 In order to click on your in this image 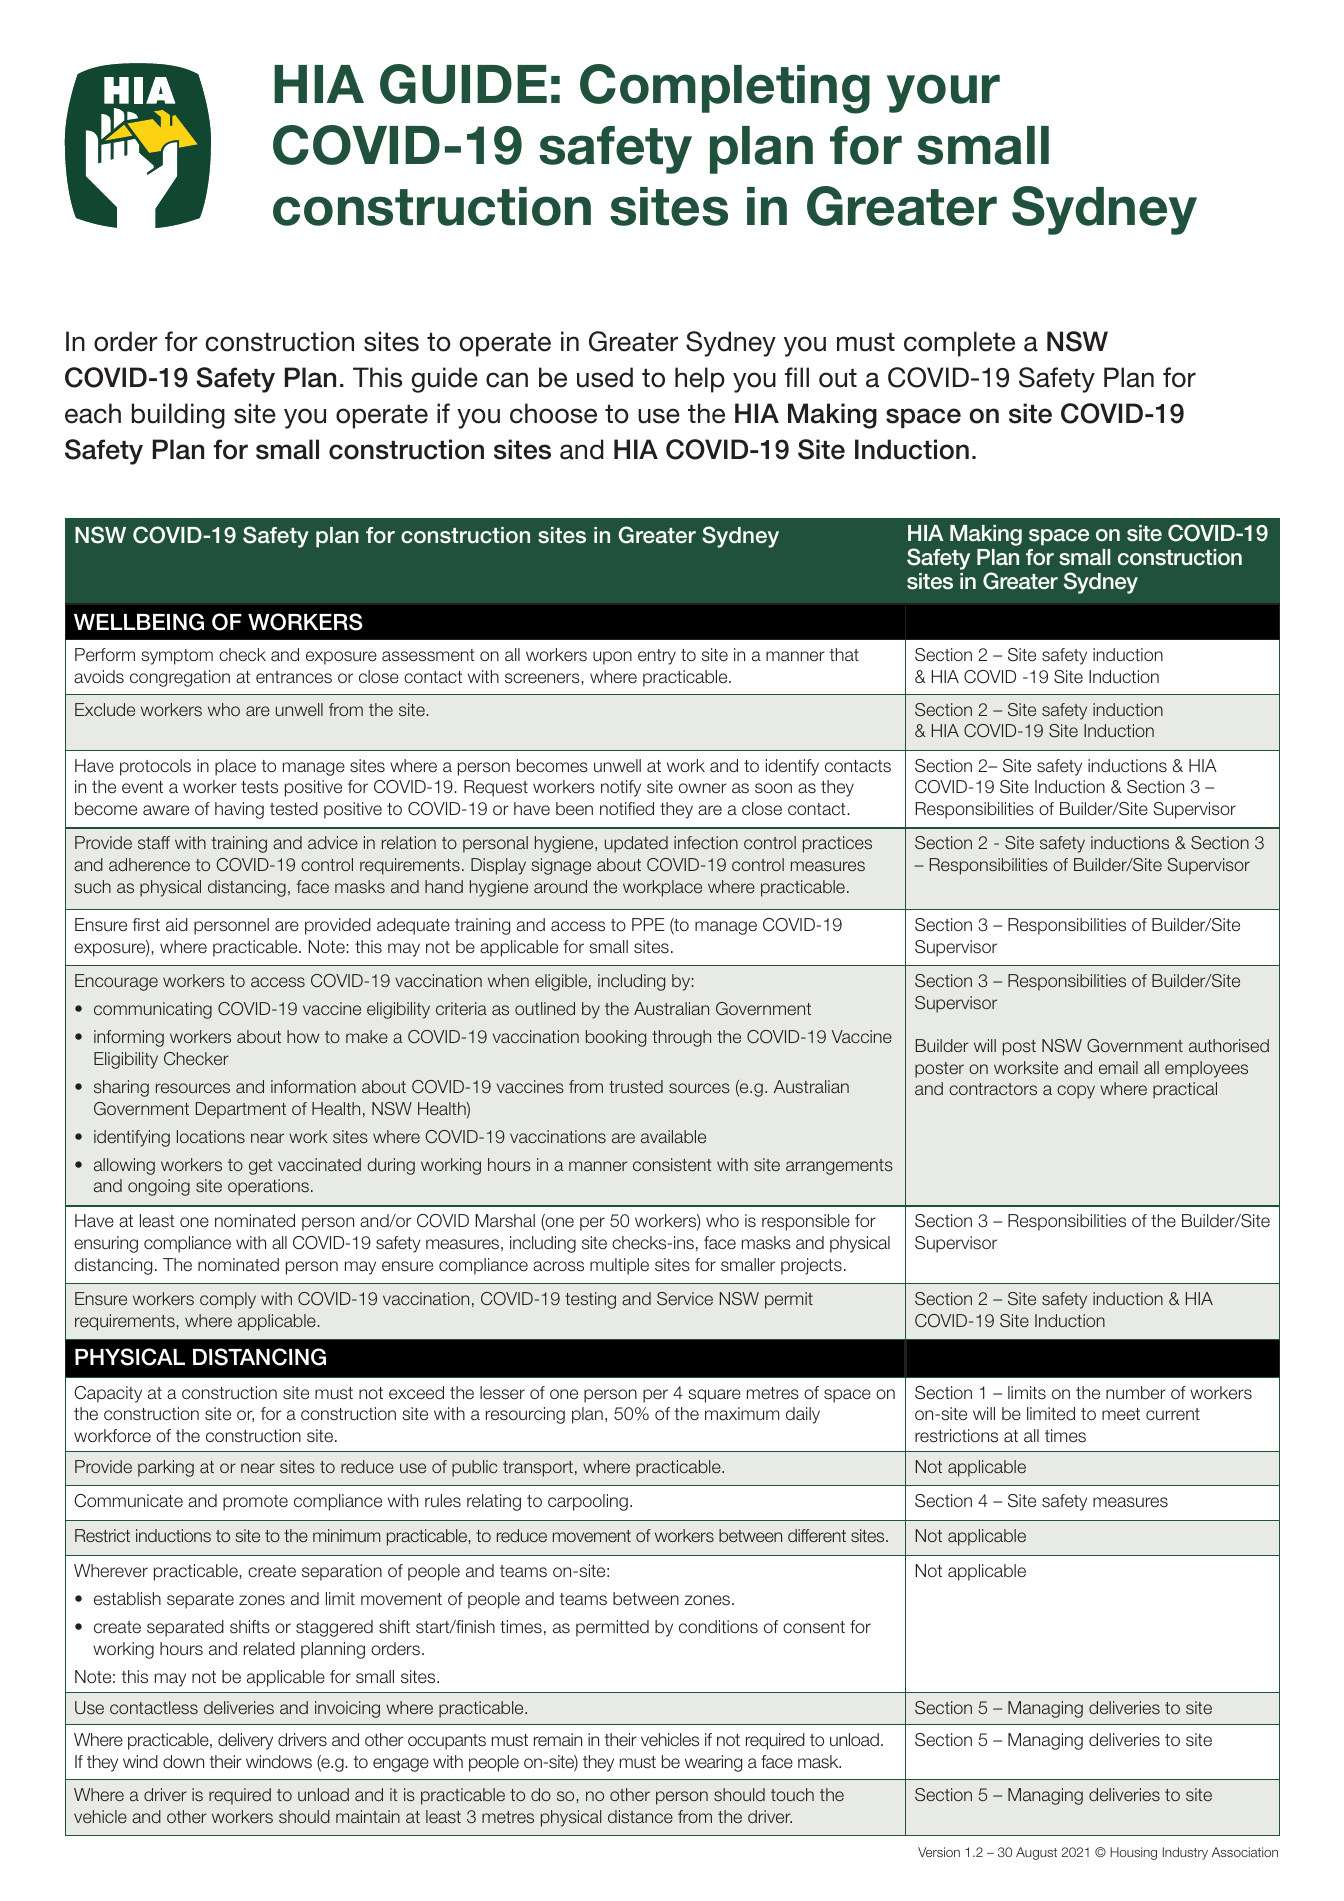, I will do `click(943, 93)`.
